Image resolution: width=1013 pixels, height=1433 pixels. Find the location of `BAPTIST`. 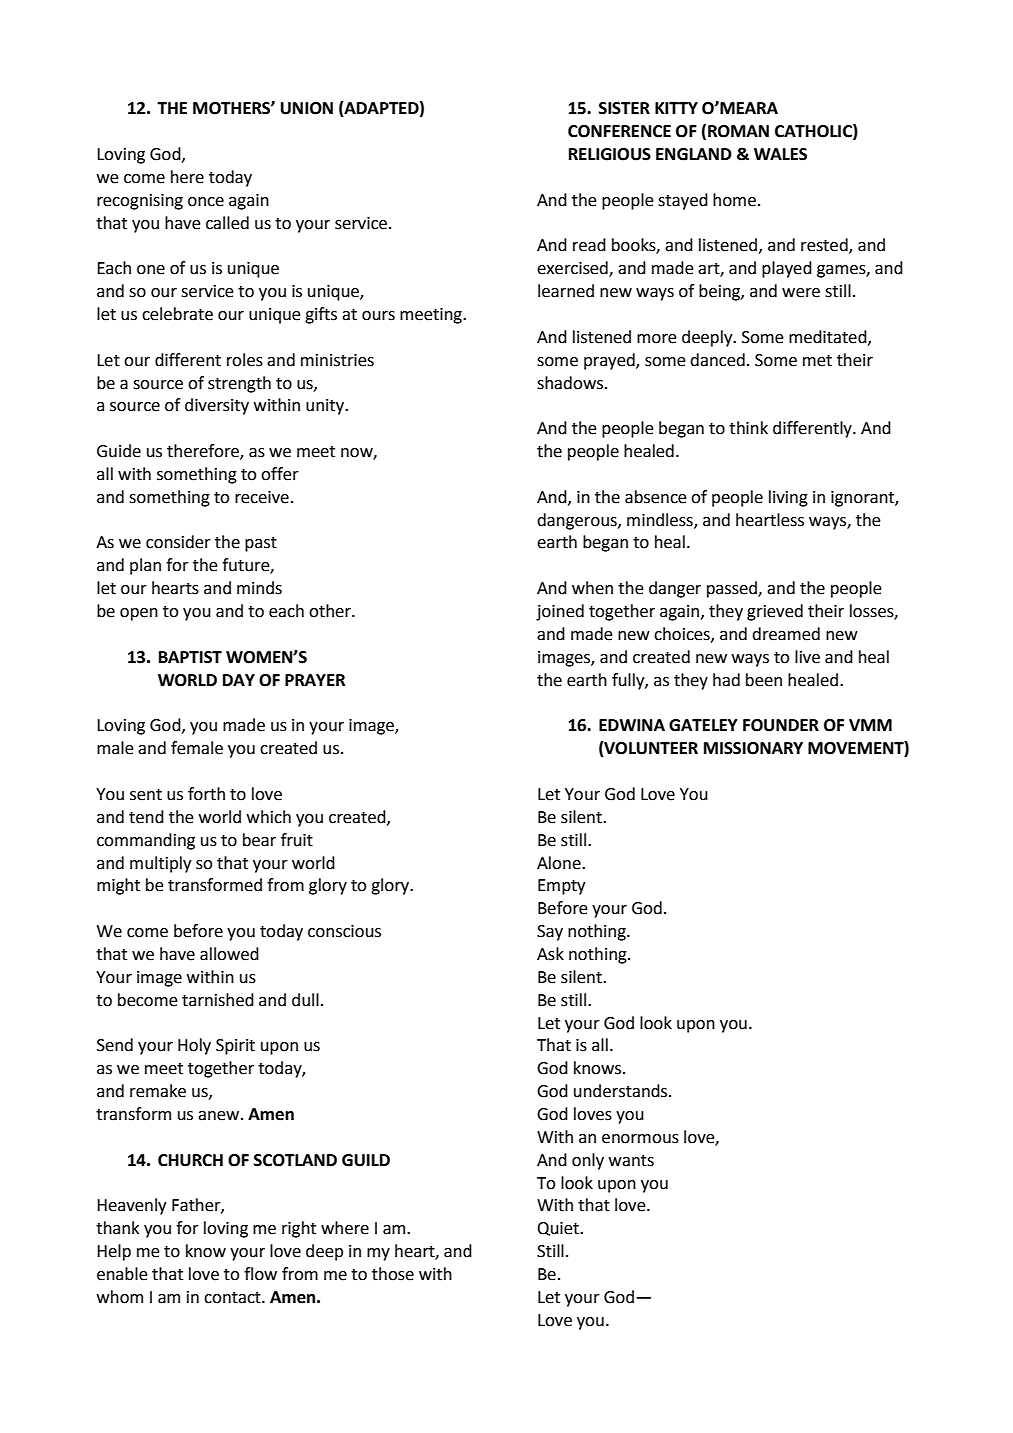

BAPTIST is located at coordinates (190, 657).
